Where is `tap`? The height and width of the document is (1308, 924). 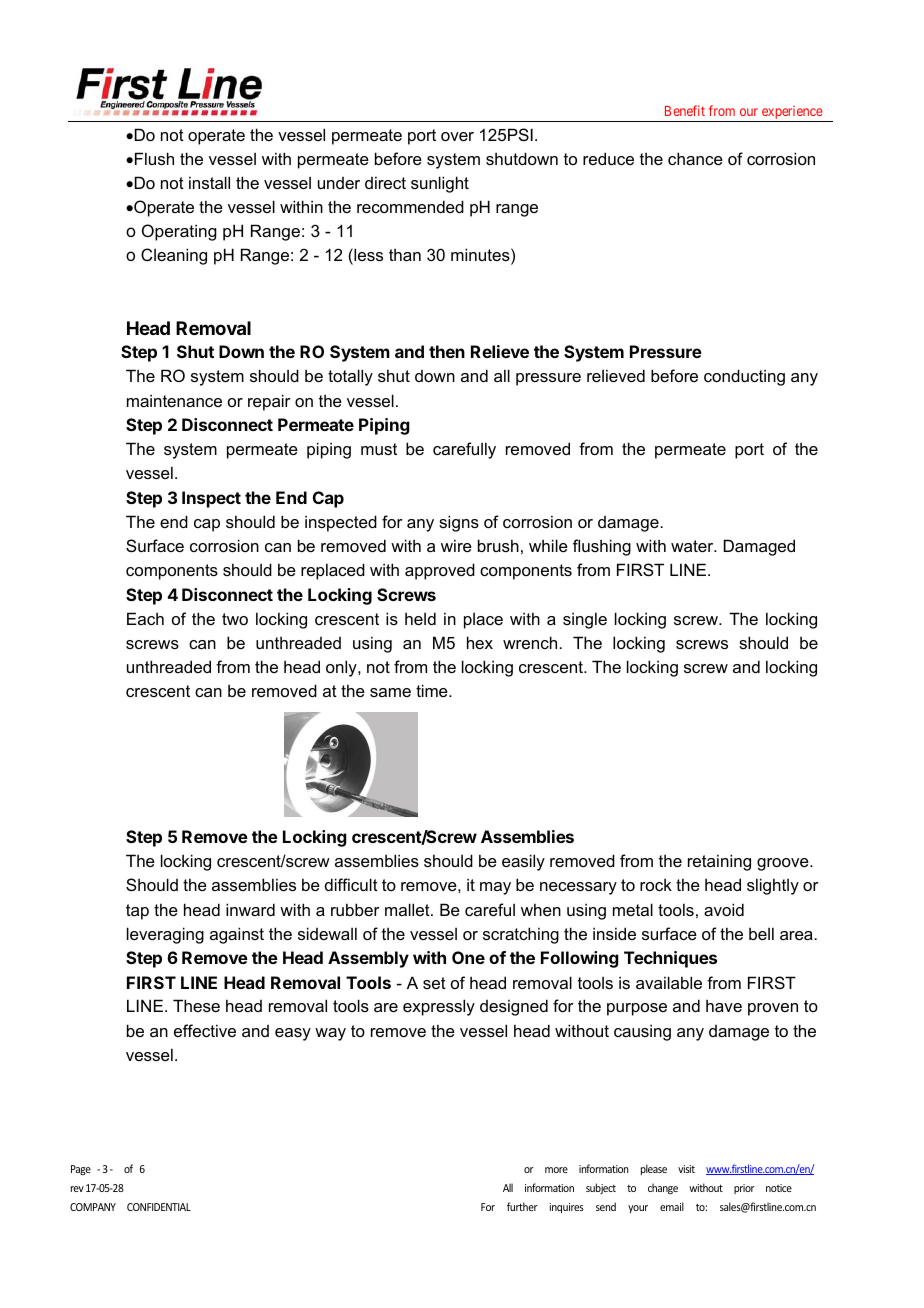
tap is located at coordinates (137, 912).
